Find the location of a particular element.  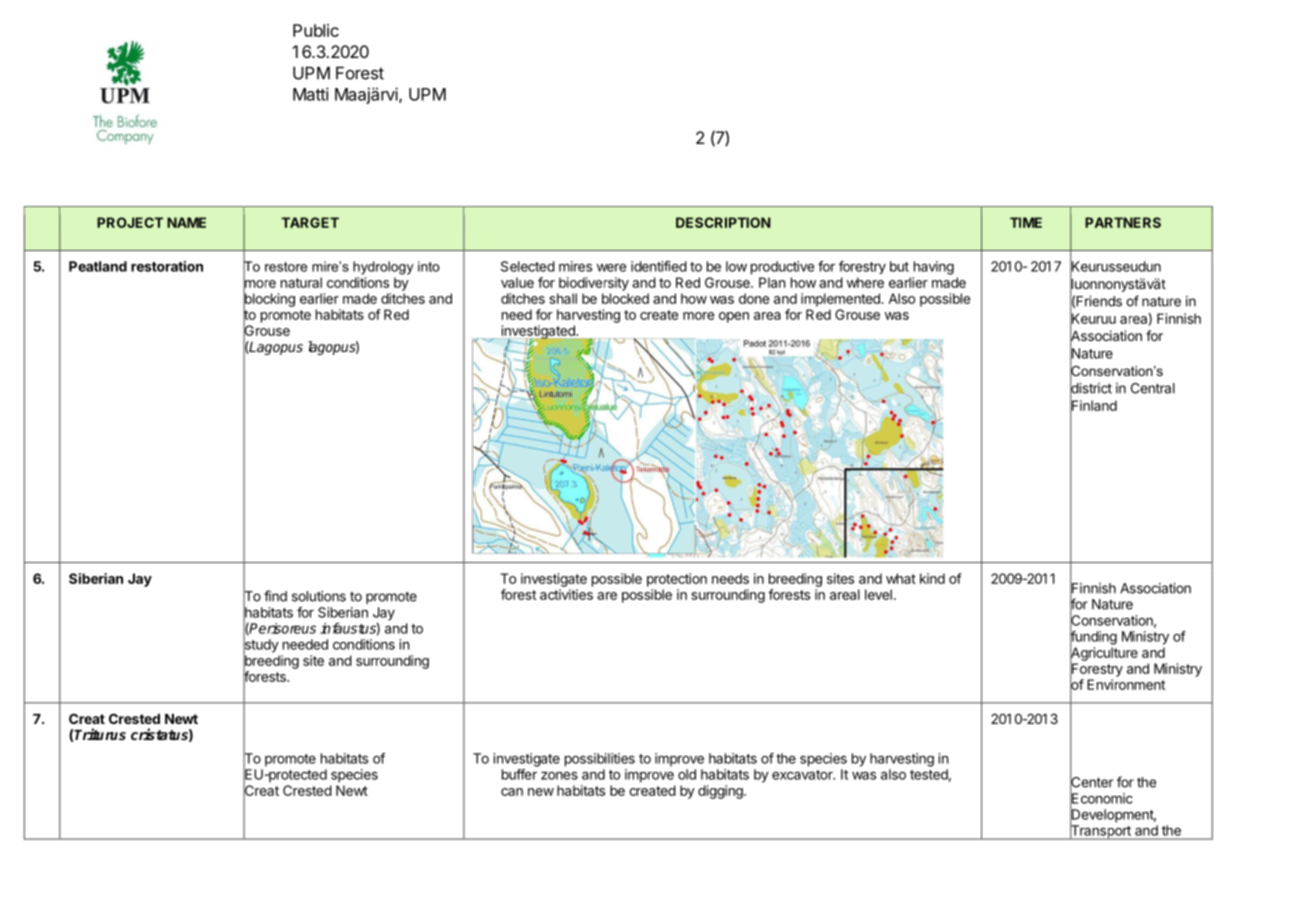

TIME is located at coordinates (1026, 222).
